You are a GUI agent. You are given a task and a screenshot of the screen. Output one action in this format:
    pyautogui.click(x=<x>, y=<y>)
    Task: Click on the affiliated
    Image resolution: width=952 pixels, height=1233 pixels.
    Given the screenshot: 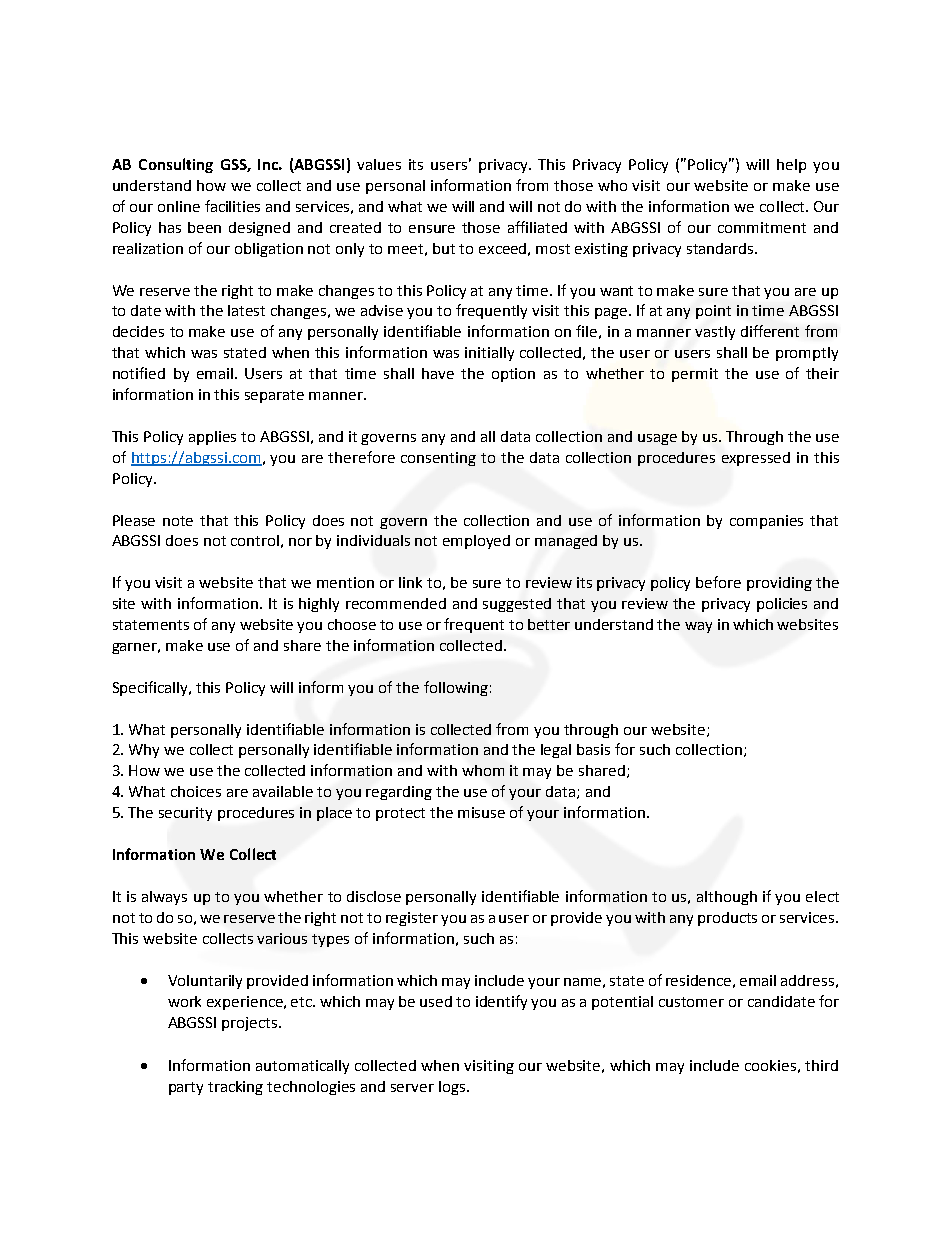 What is the action you would take?
    pyautogui.click(x=537, y=227)
